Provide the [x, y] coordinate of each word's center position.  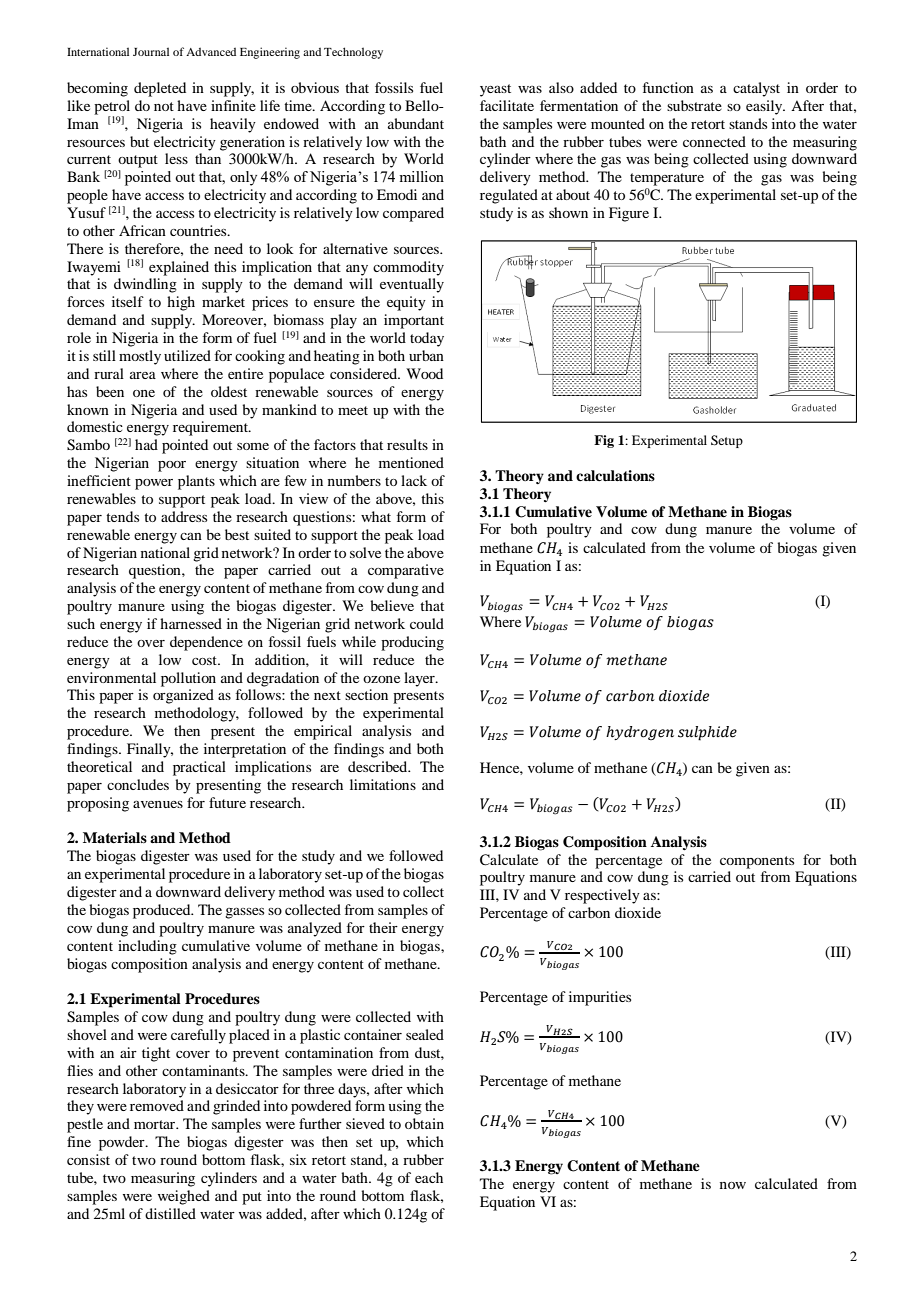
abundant [416, 123]
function [668, 87]
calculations [615, 476]
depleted [160, 89]
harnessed [191, 623]
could [427, 623]
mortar [156, 1124]
